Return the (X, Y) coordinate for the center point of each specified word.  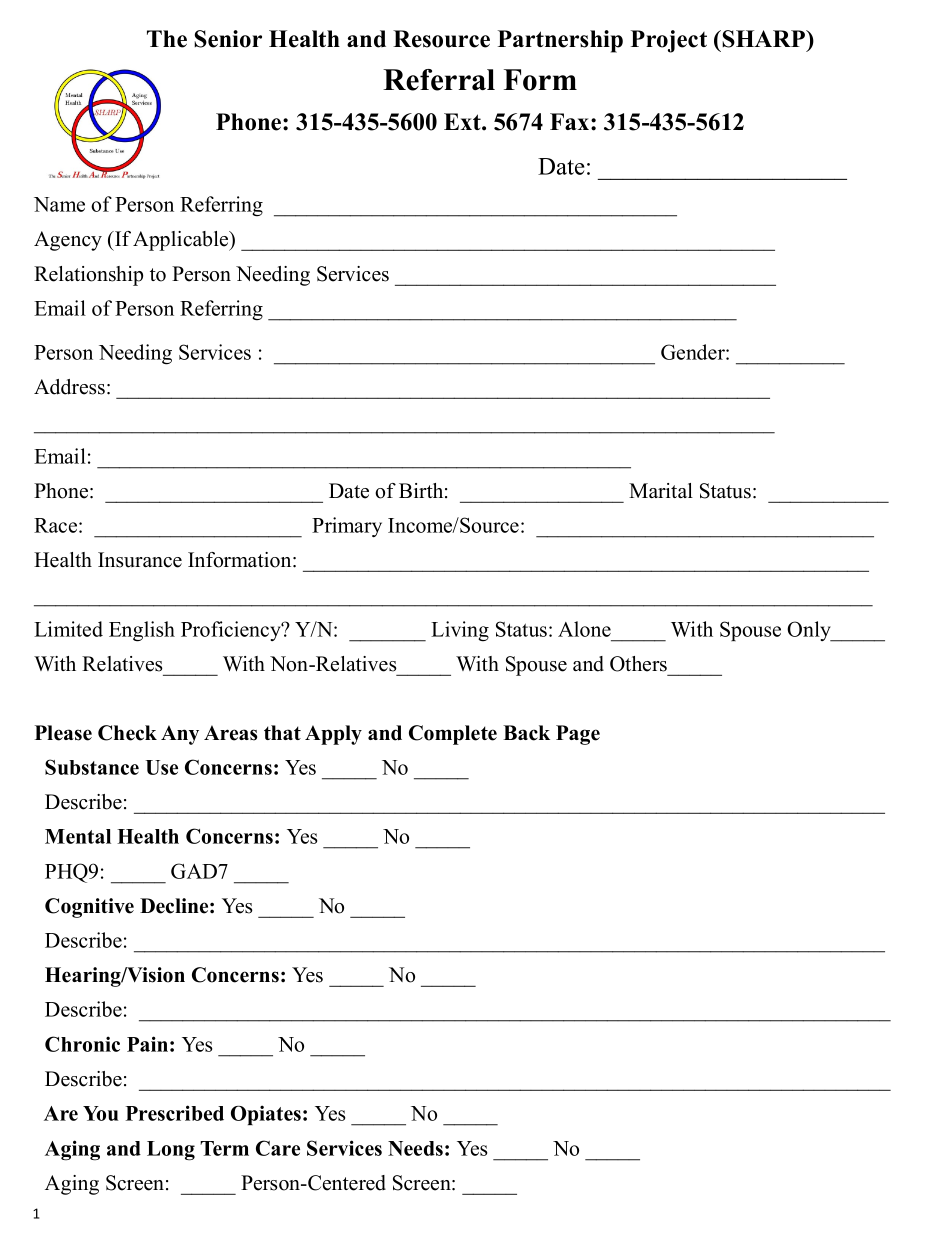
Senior (228, 39)
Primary (347, 527)
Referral (439, 80)
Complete (453, 735)
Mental (78, 836)
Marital (661, 490)
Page (578, 735)
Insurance (140, 560)
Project (669, 41)
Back (526, 733)
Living (460, 631)
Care (278, 1148)
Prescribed (175, 1113)
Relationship (88, 276)
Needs (415, 1148)
